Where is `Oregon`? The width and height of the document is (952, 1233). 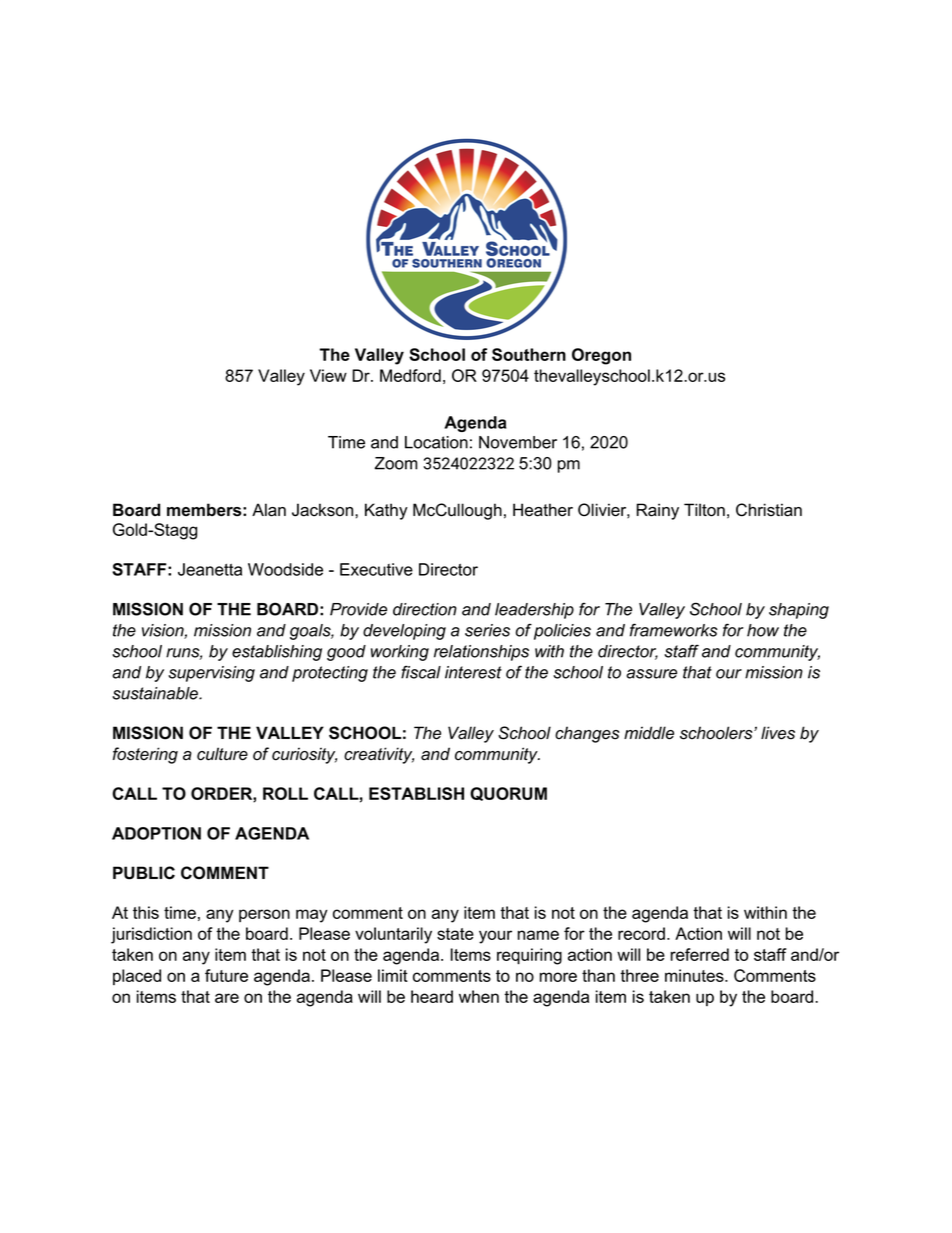 Oregon is located at coordinates (601, 356).
